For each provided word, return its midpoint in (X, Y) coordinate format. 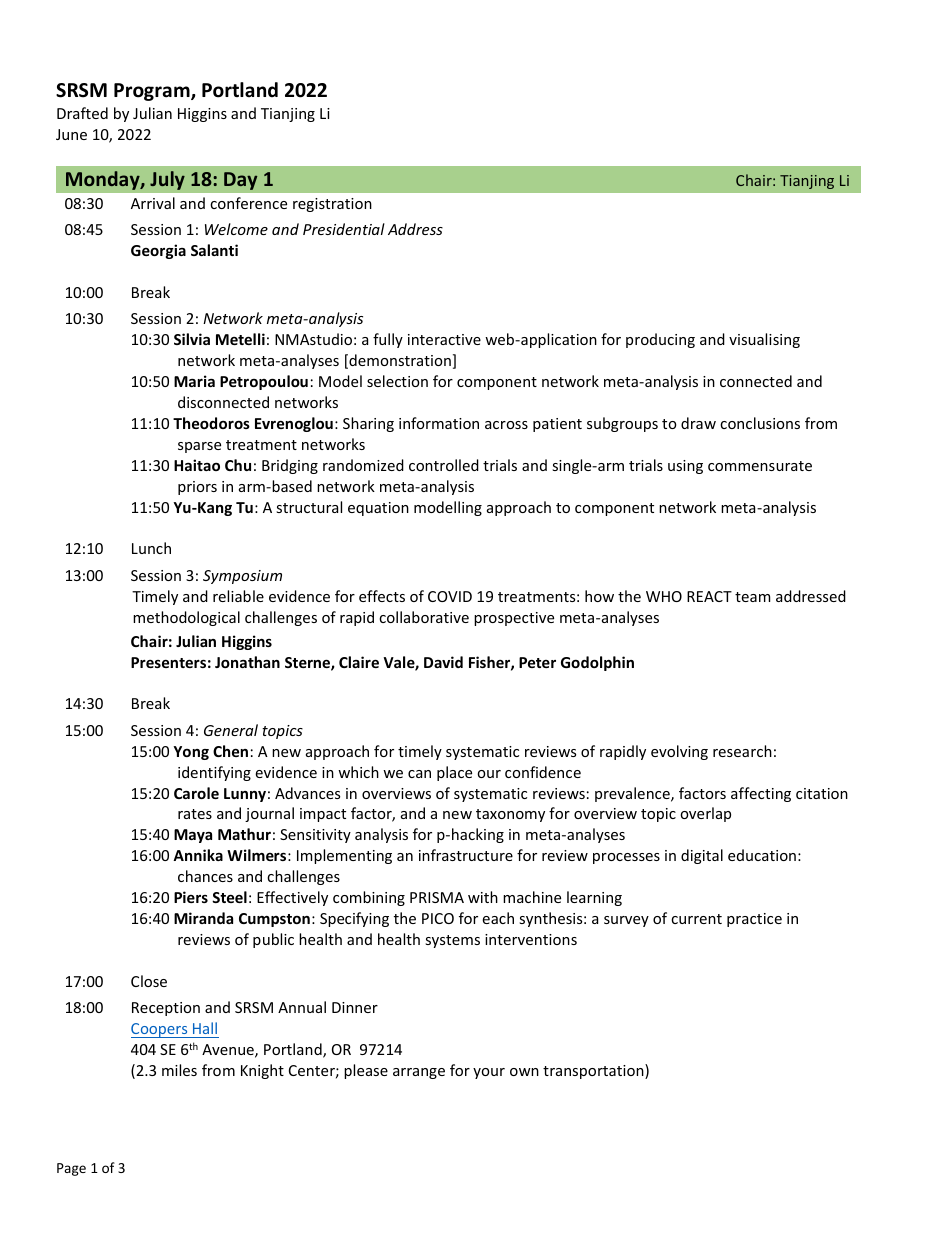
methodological (186, 618)
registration (332, 205)
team (752, 597)
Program (153, 92)
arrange (419, 1073)
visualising (764, 340)
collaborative (424, 617)
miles (179, 1070)
